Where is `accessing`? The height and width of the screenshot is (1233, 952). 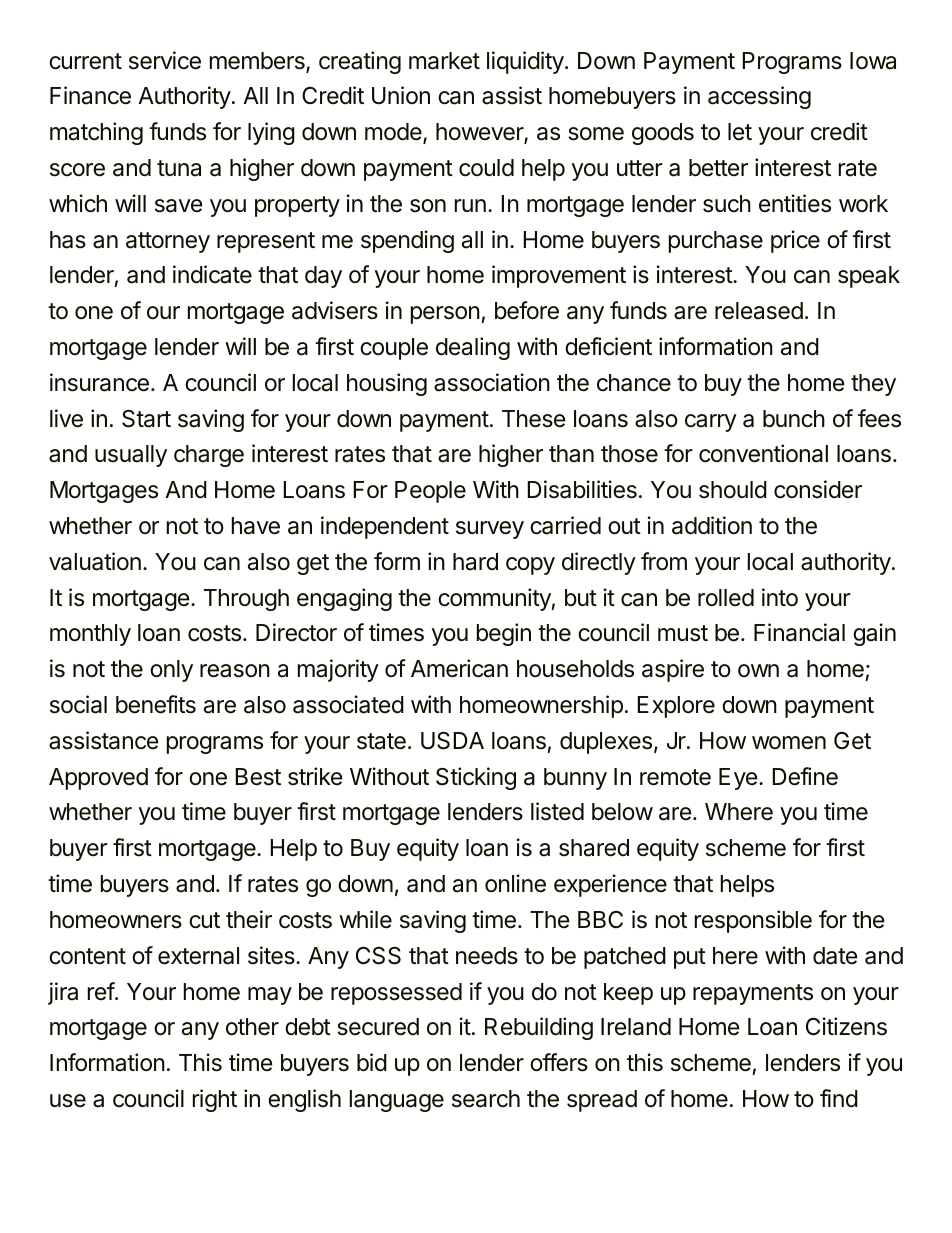 accessing is located at coordinates (759, 97).
